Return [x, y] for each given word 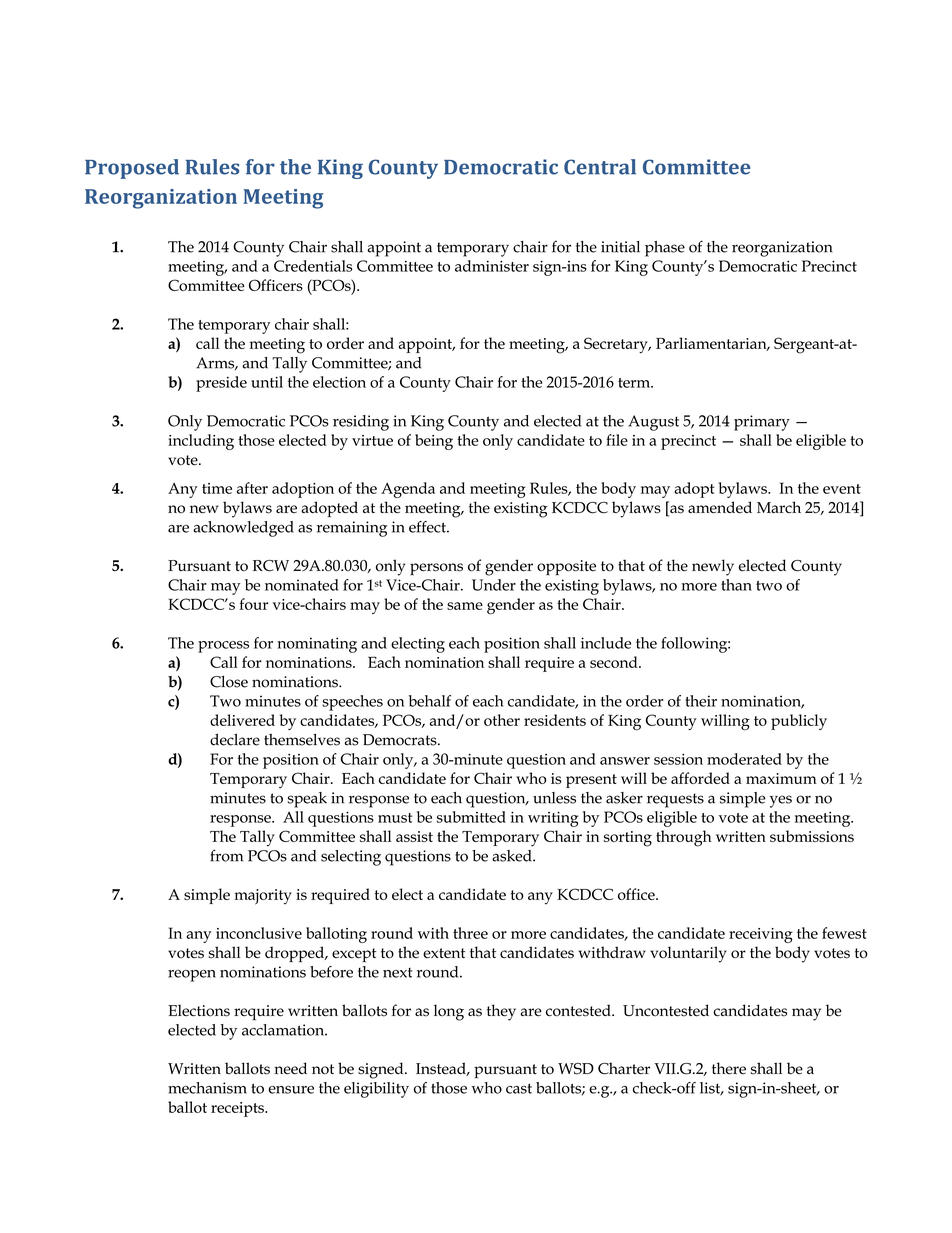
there [729, 1068]
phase [665, 249]
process [223, 647]
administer [492, 266]
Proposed [132, 169]
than [736, 585]
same [465, 606]
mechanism [207, 1088]
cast [519, 1088]
